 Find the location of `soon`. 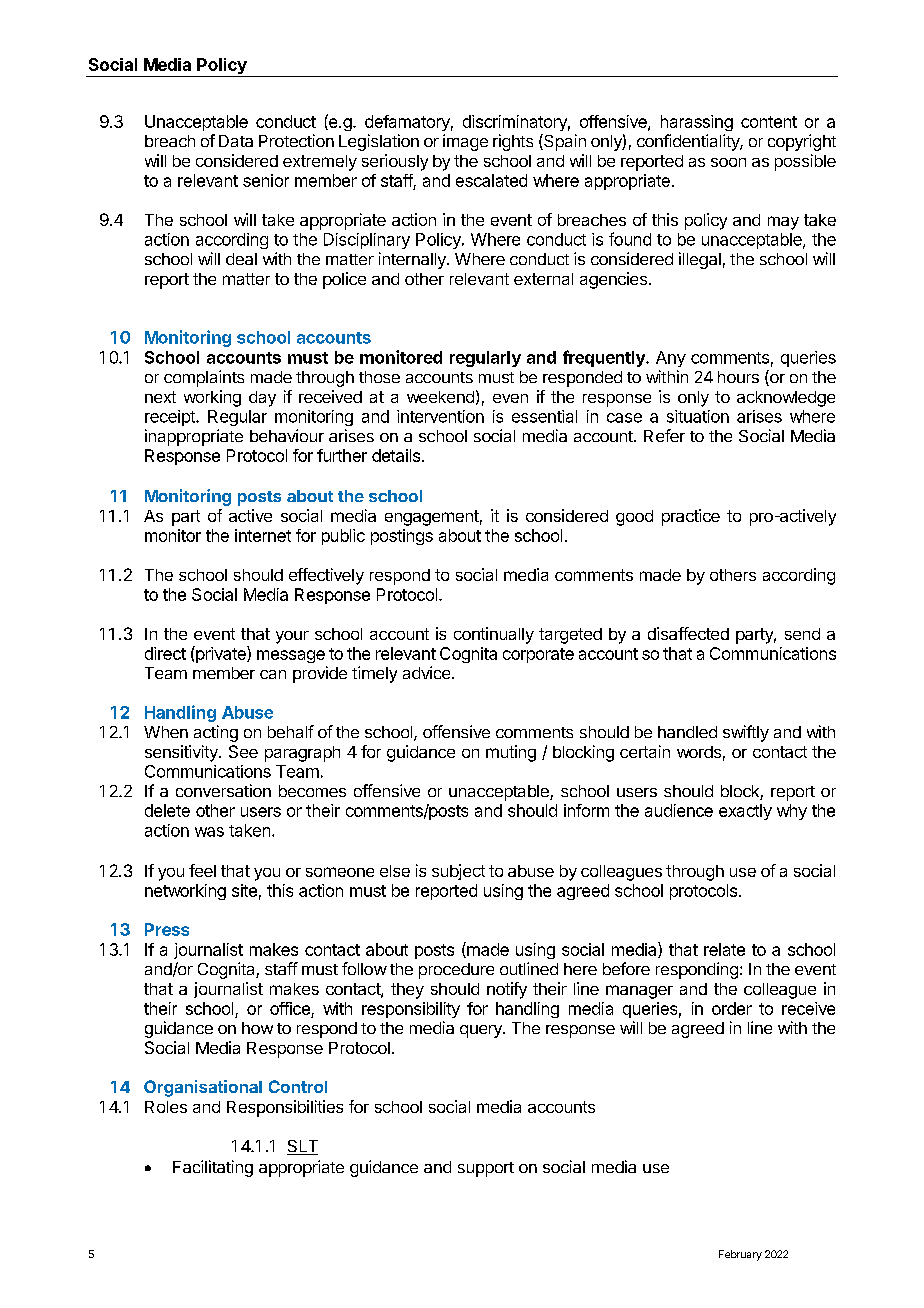

soon is located at coordinates (728, 162).
